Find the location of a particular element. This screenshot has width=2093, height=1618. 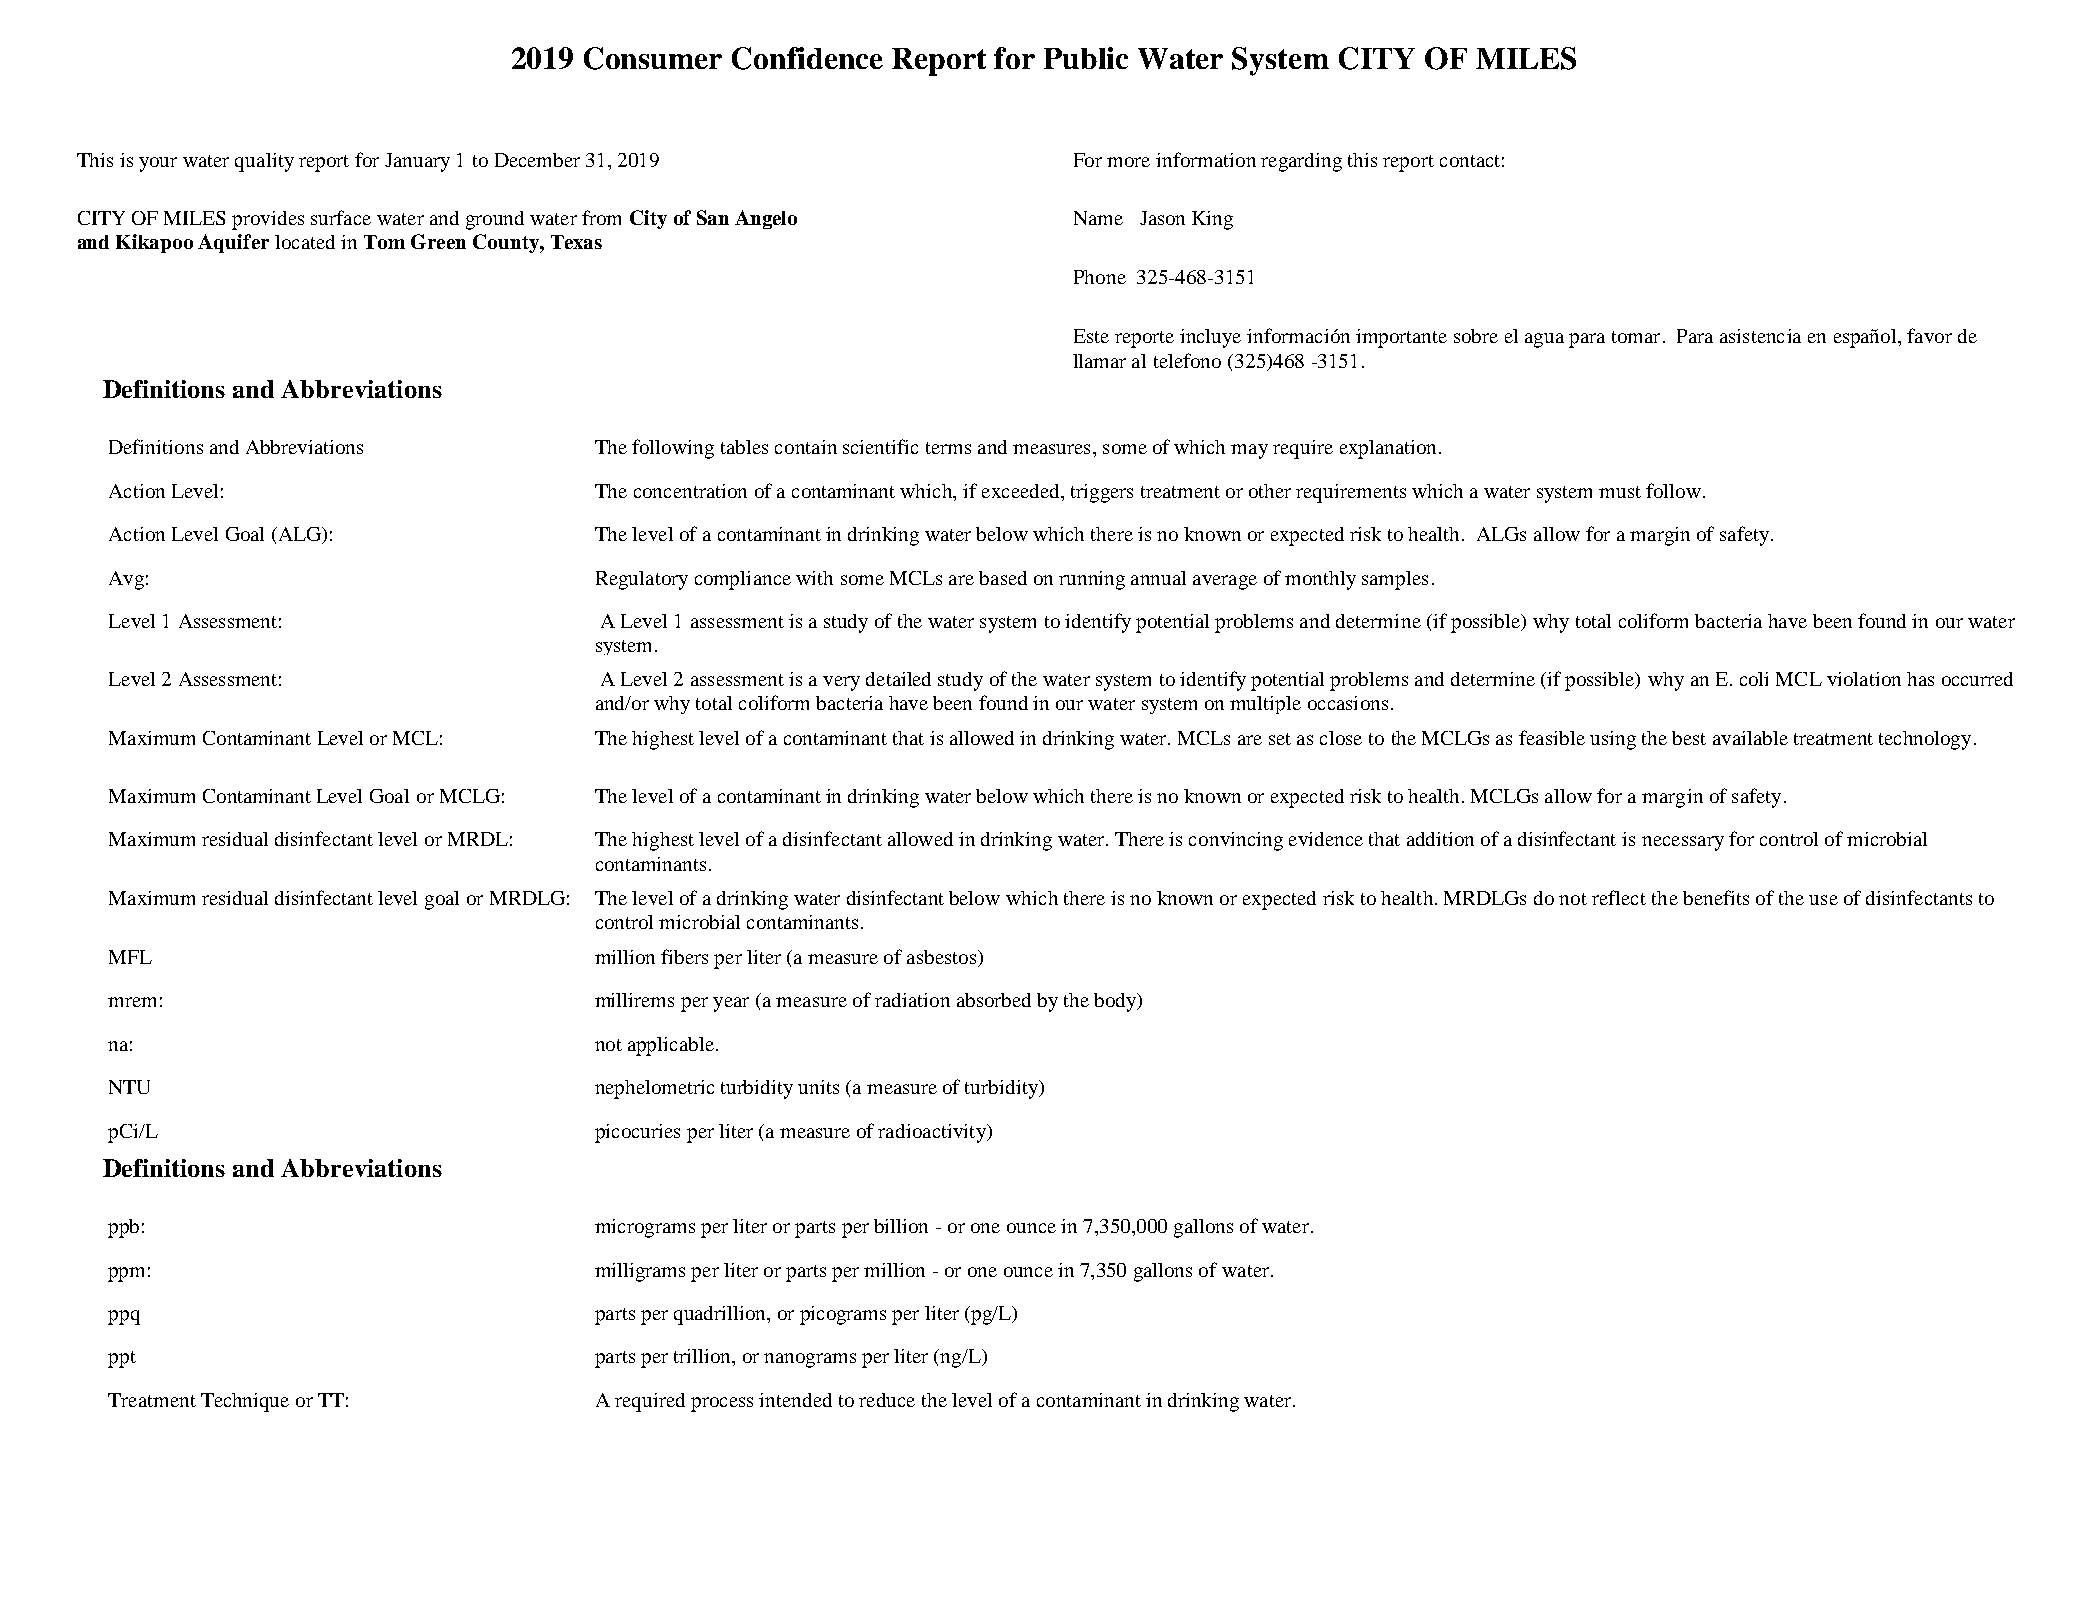

Technique is located at coordinates (245, 1402).
